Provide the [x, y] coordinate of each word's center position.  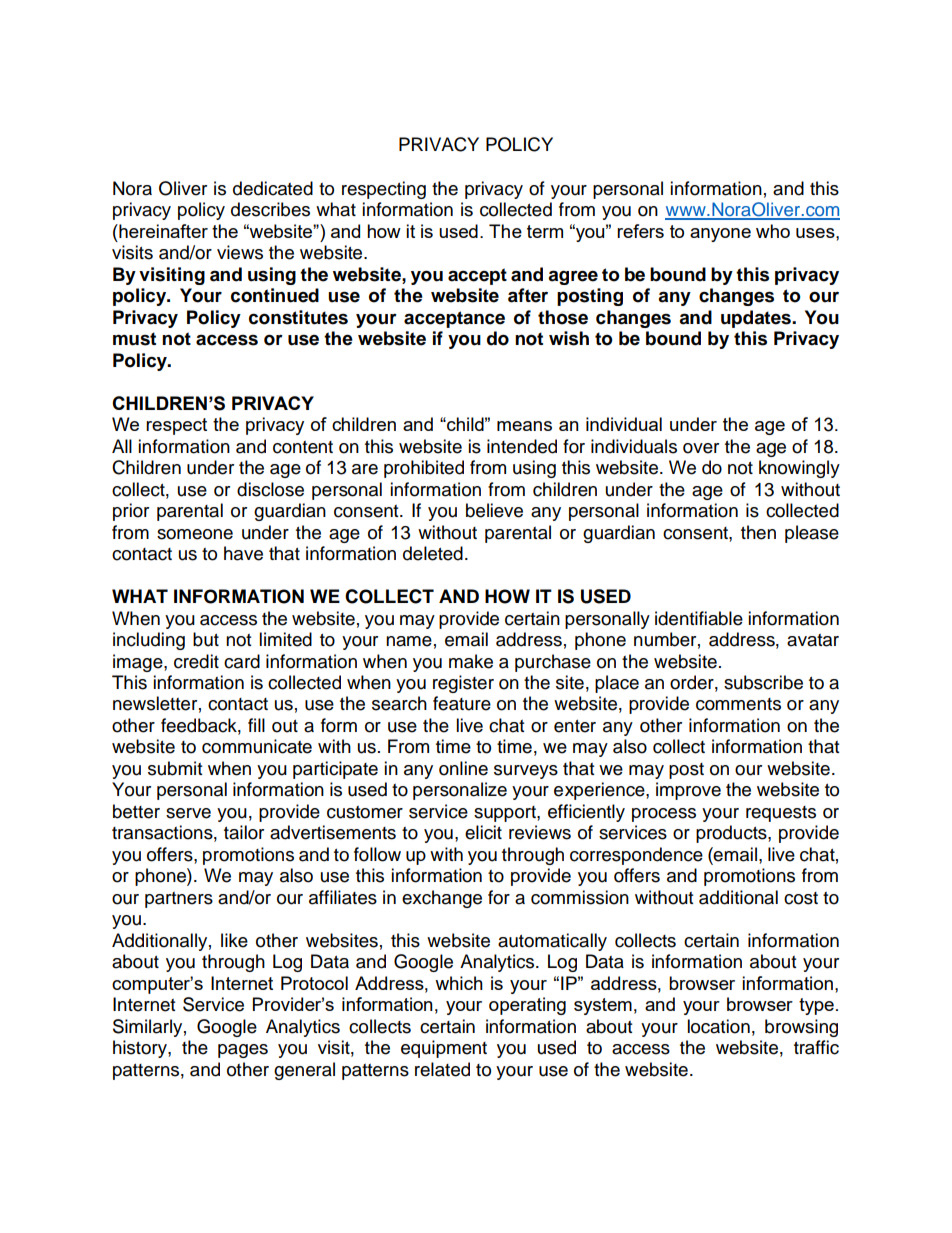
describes [270, 209]
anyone [720, 235]
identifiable [699, 618]
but [206, 639]
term [545, 231]
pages [243, 1051]
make [471, 661]
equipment [444, 1049]
